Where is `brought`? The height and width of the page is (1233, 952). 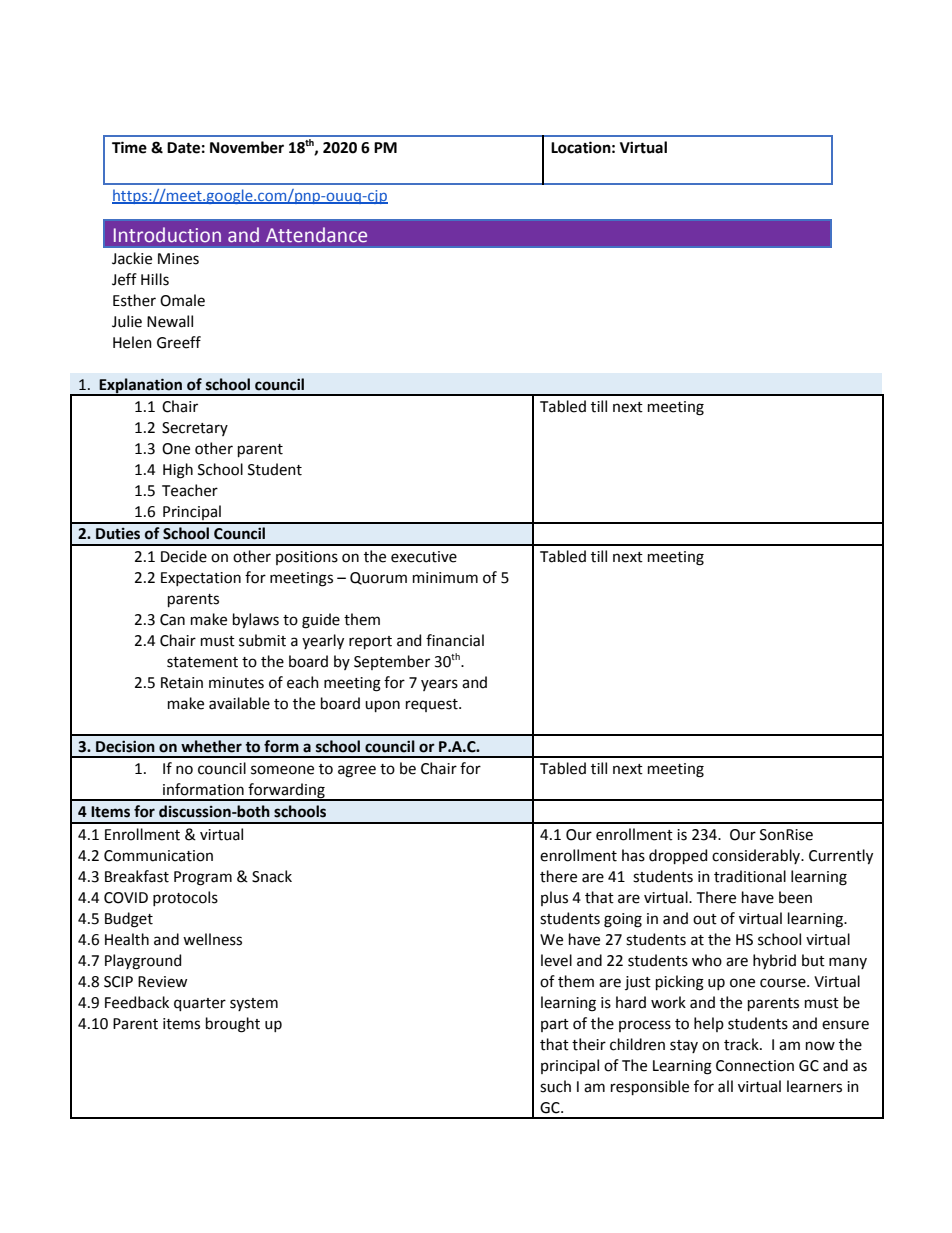 brought is located at coordinates (233, 1025).
